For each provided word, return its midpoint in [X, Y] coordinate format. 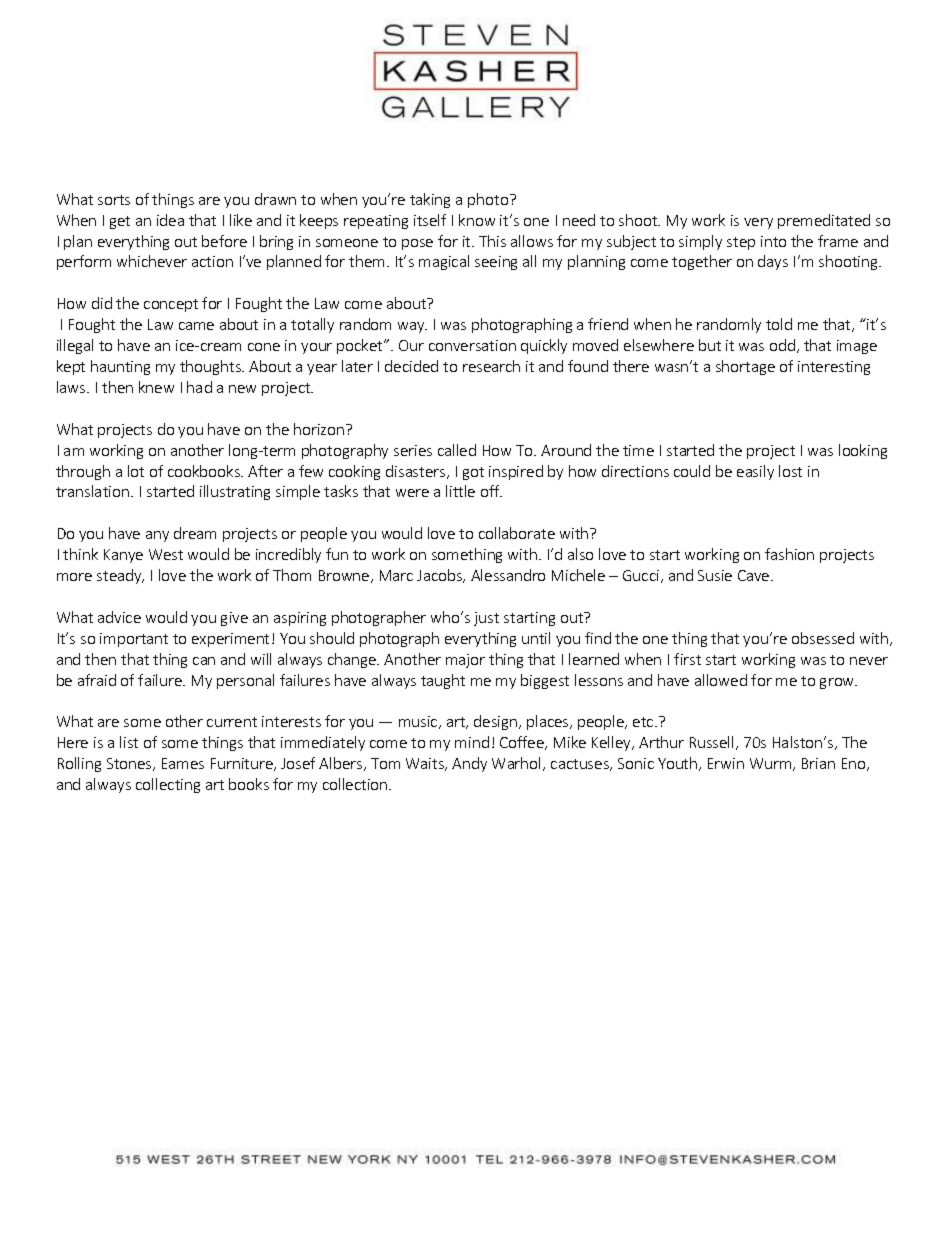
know [477, 220]
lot [136, 471]
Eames [183, 763]
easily [755, 472]
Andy [469, 764]
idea [170, 220]
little [460, 491]
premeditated [824, 221]
